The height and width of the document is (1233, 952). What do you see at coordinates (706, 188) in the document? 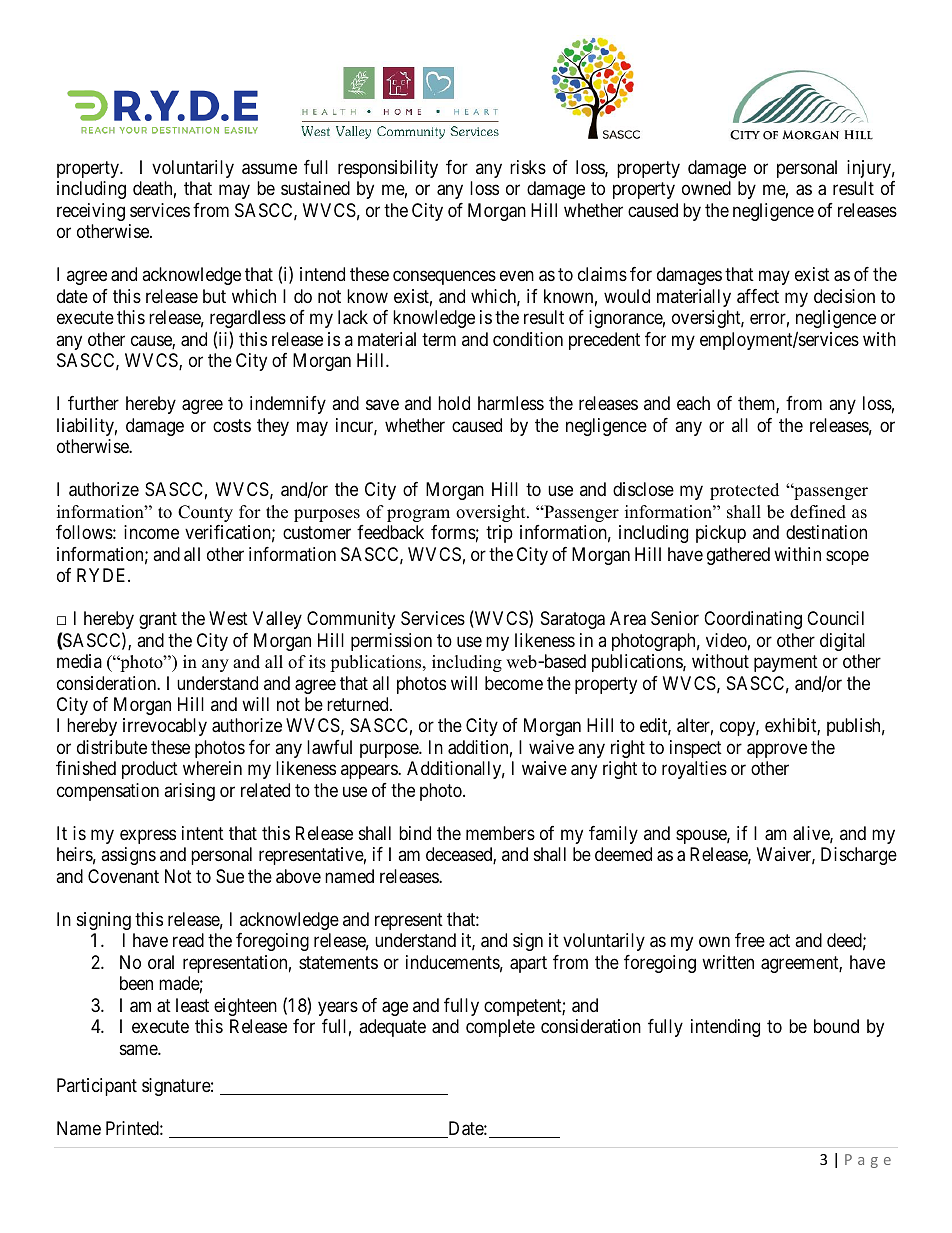
I see `owned` at bounding box center [706, 188].
